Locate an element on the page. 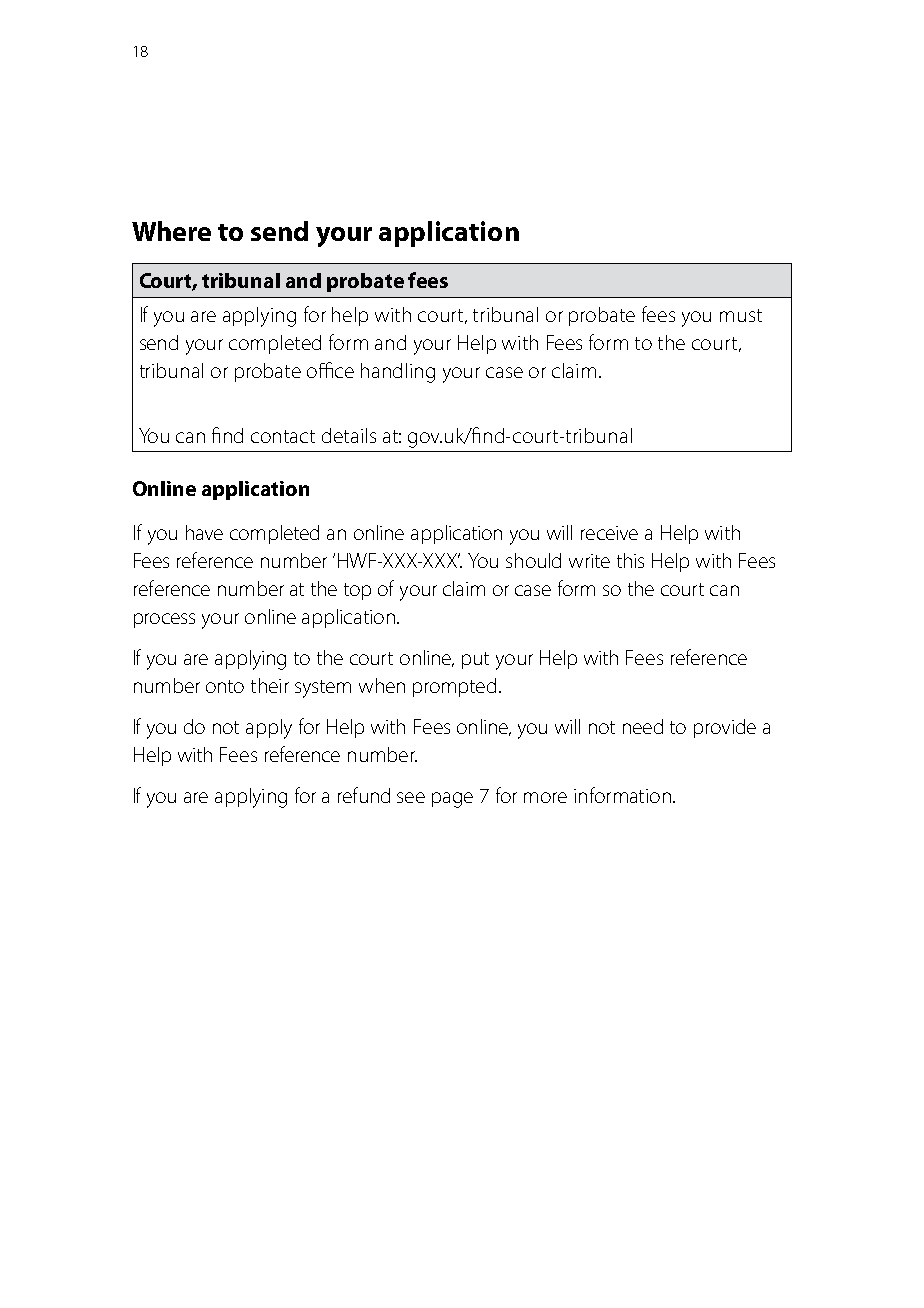 This document has height=1308, width=924. receive is located at coordinates (609, 533).
